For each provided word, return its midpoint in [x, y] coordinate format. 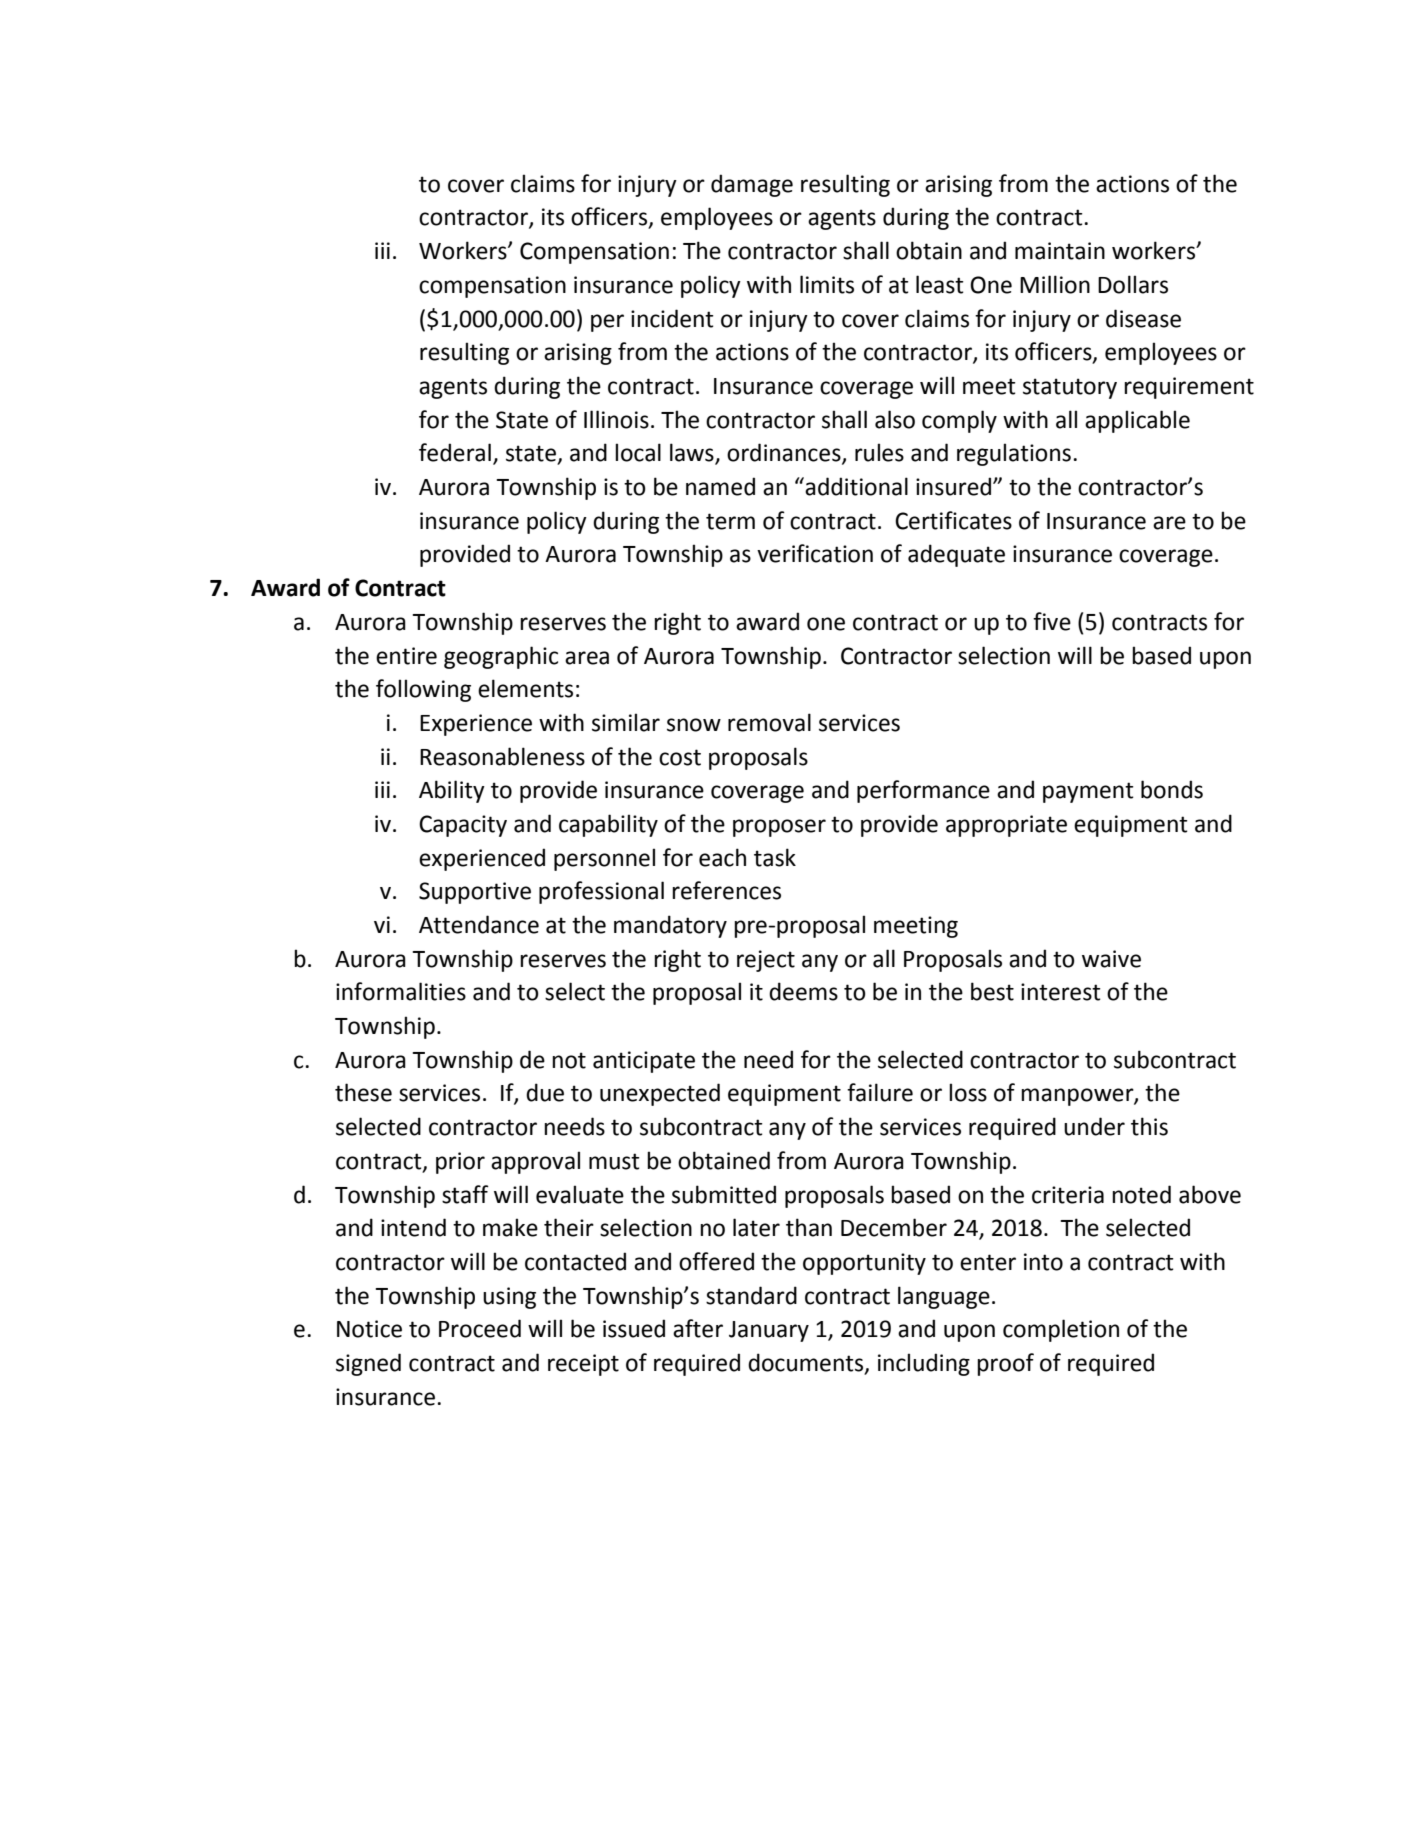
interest [1061, 992]
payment [1088, 792]
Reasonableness [502, 756]
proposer [779, 828]
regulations [1014, 454]
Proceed [480, 1328]
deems [803, 991]
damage [752, 185]
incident [672, 318]
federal [455, 452]
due [545, 1092]
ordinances [785, 453]
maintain [1060, 251]
